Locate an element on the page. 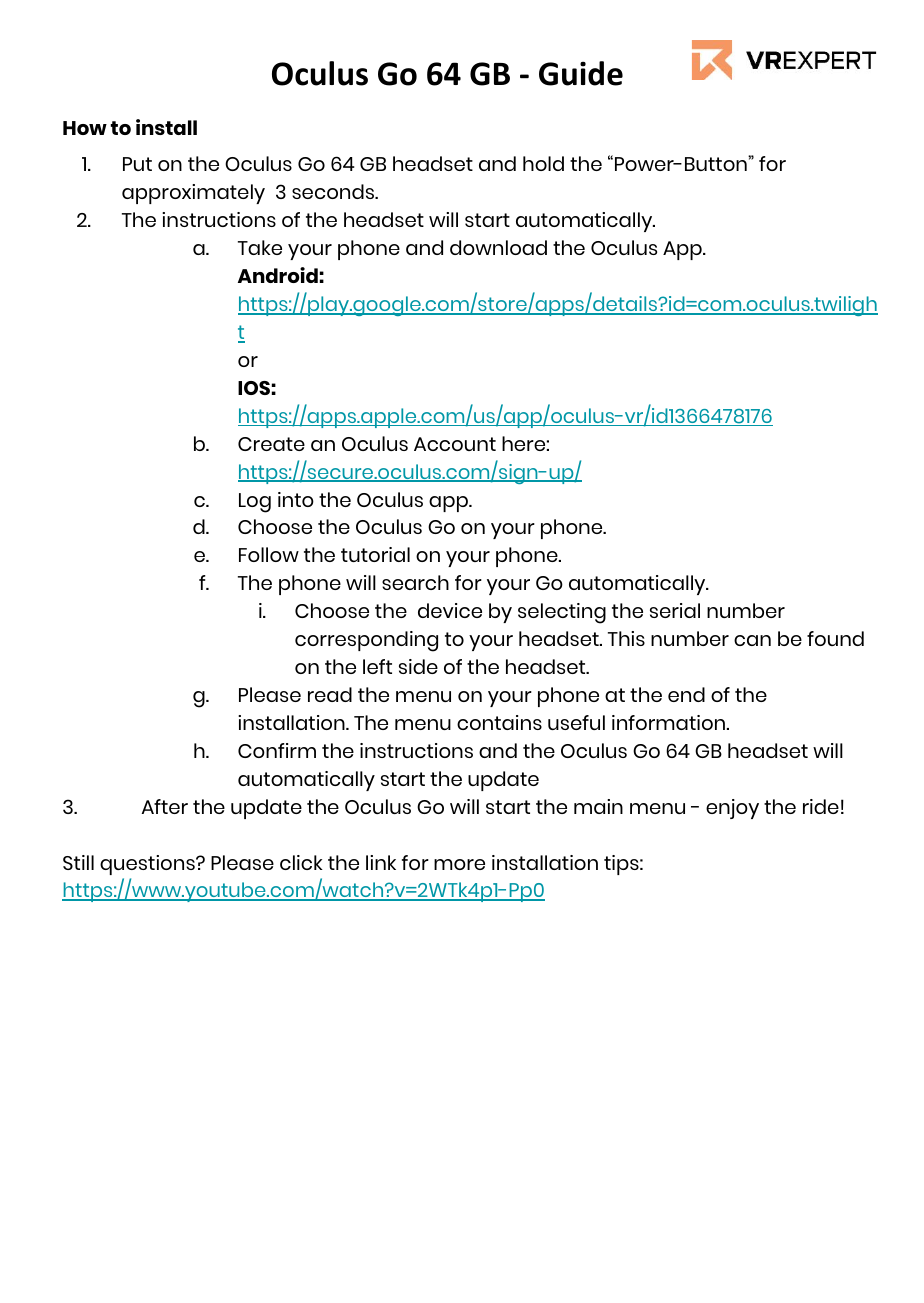  more is located at coordinates (459, 864).
